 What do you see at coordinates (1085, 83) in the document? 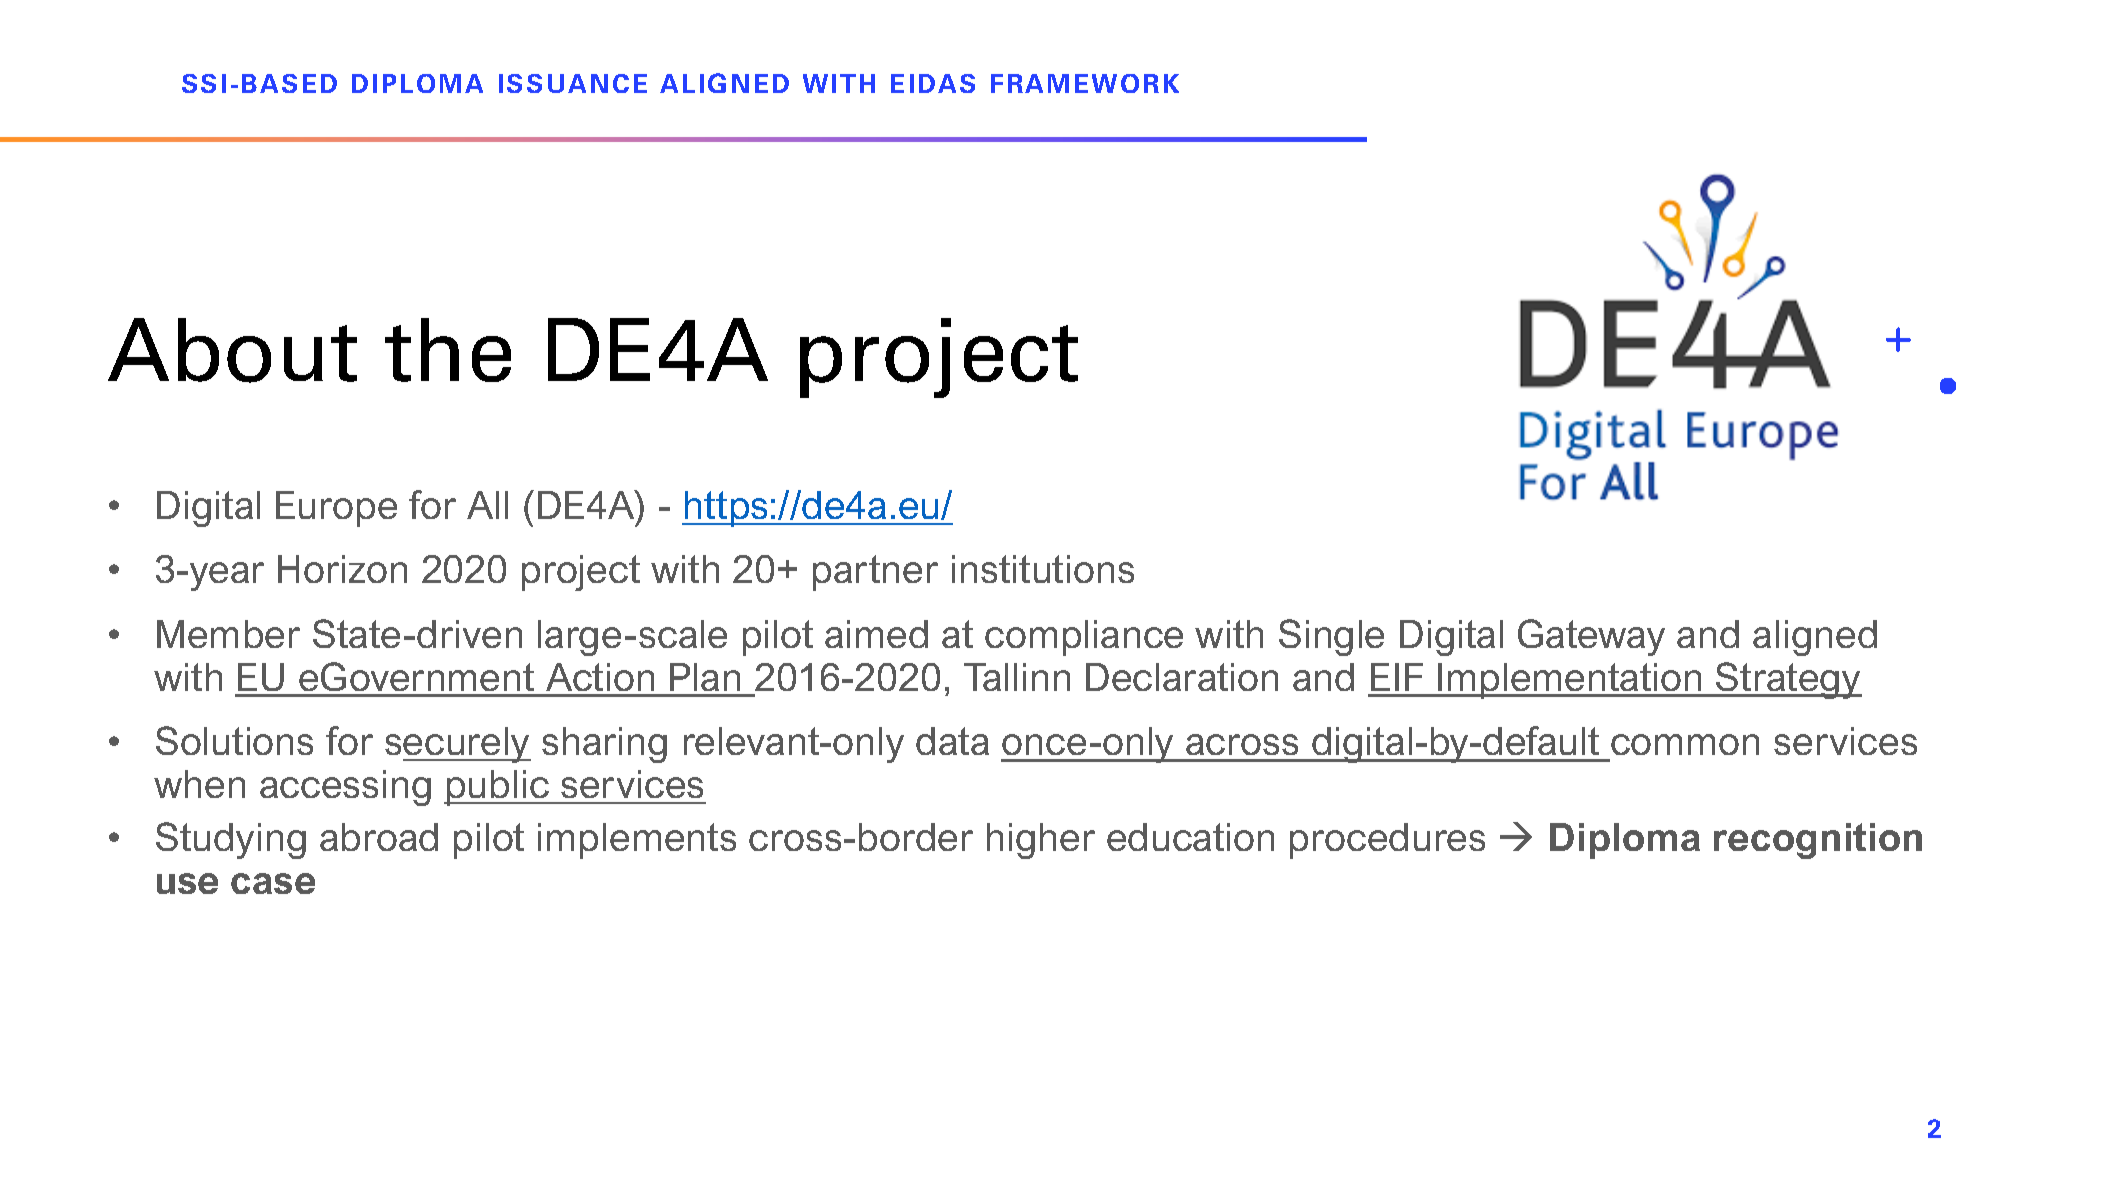
I see `FRAMEWORK` at bounding box center [1085, 83].
